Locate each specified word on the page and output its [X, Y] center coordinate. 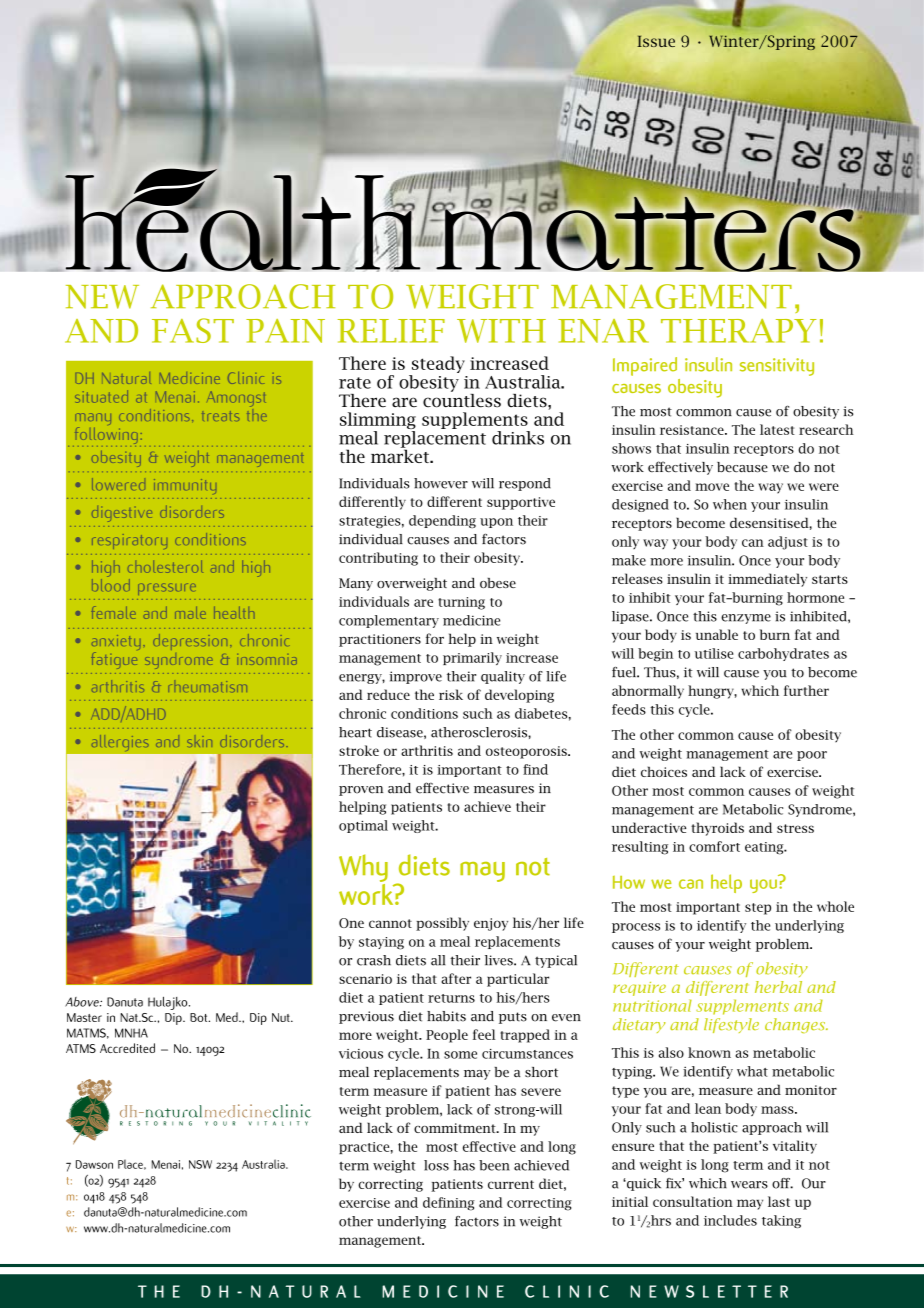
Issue [656, 41]
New [102, 297]
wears [749, 1185]
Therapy [739, 331]
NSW [200, 1164]
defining [449, 1204]
